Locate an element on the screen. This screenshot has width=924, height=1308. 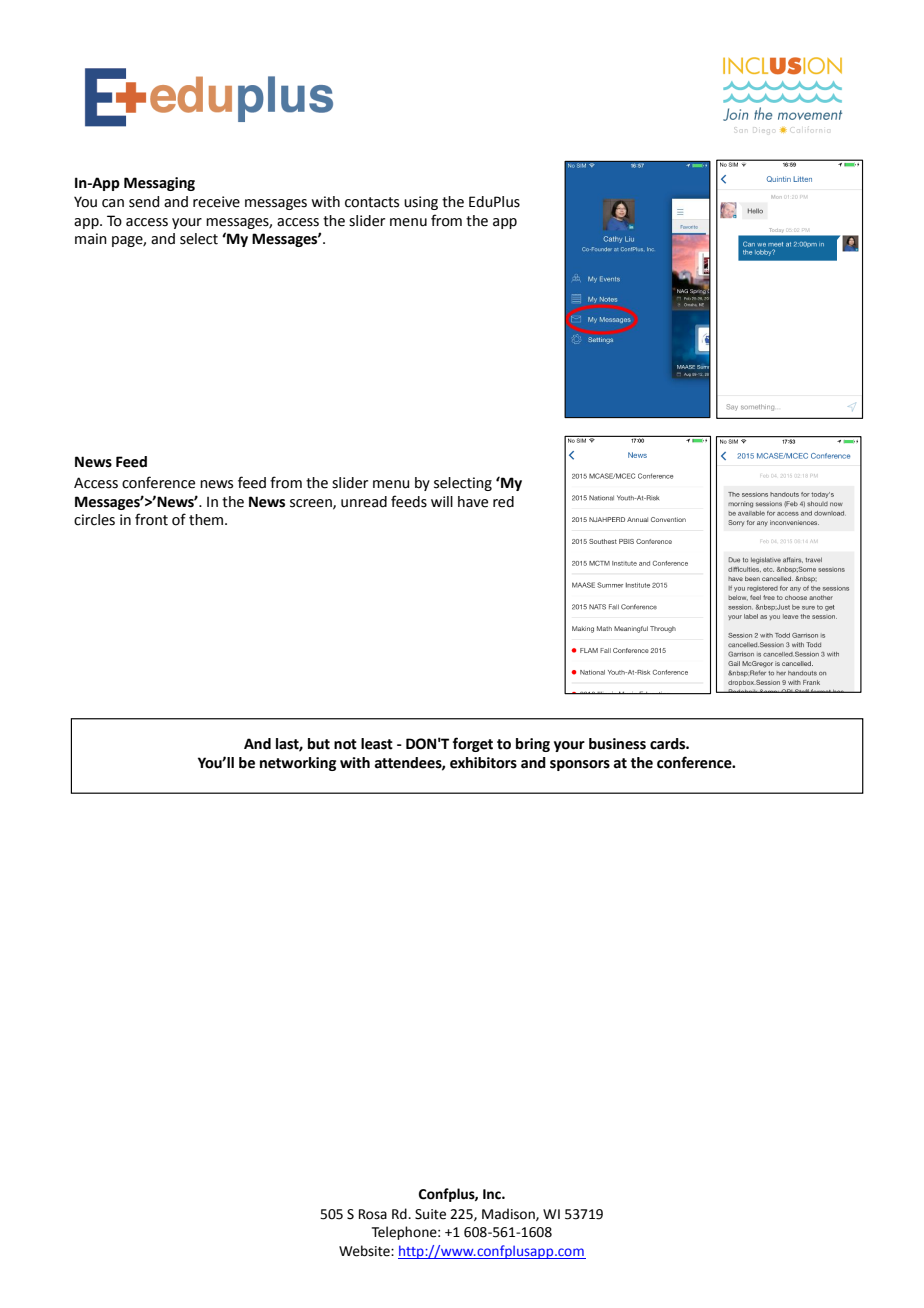
but is located at coordinates (319, 744).
